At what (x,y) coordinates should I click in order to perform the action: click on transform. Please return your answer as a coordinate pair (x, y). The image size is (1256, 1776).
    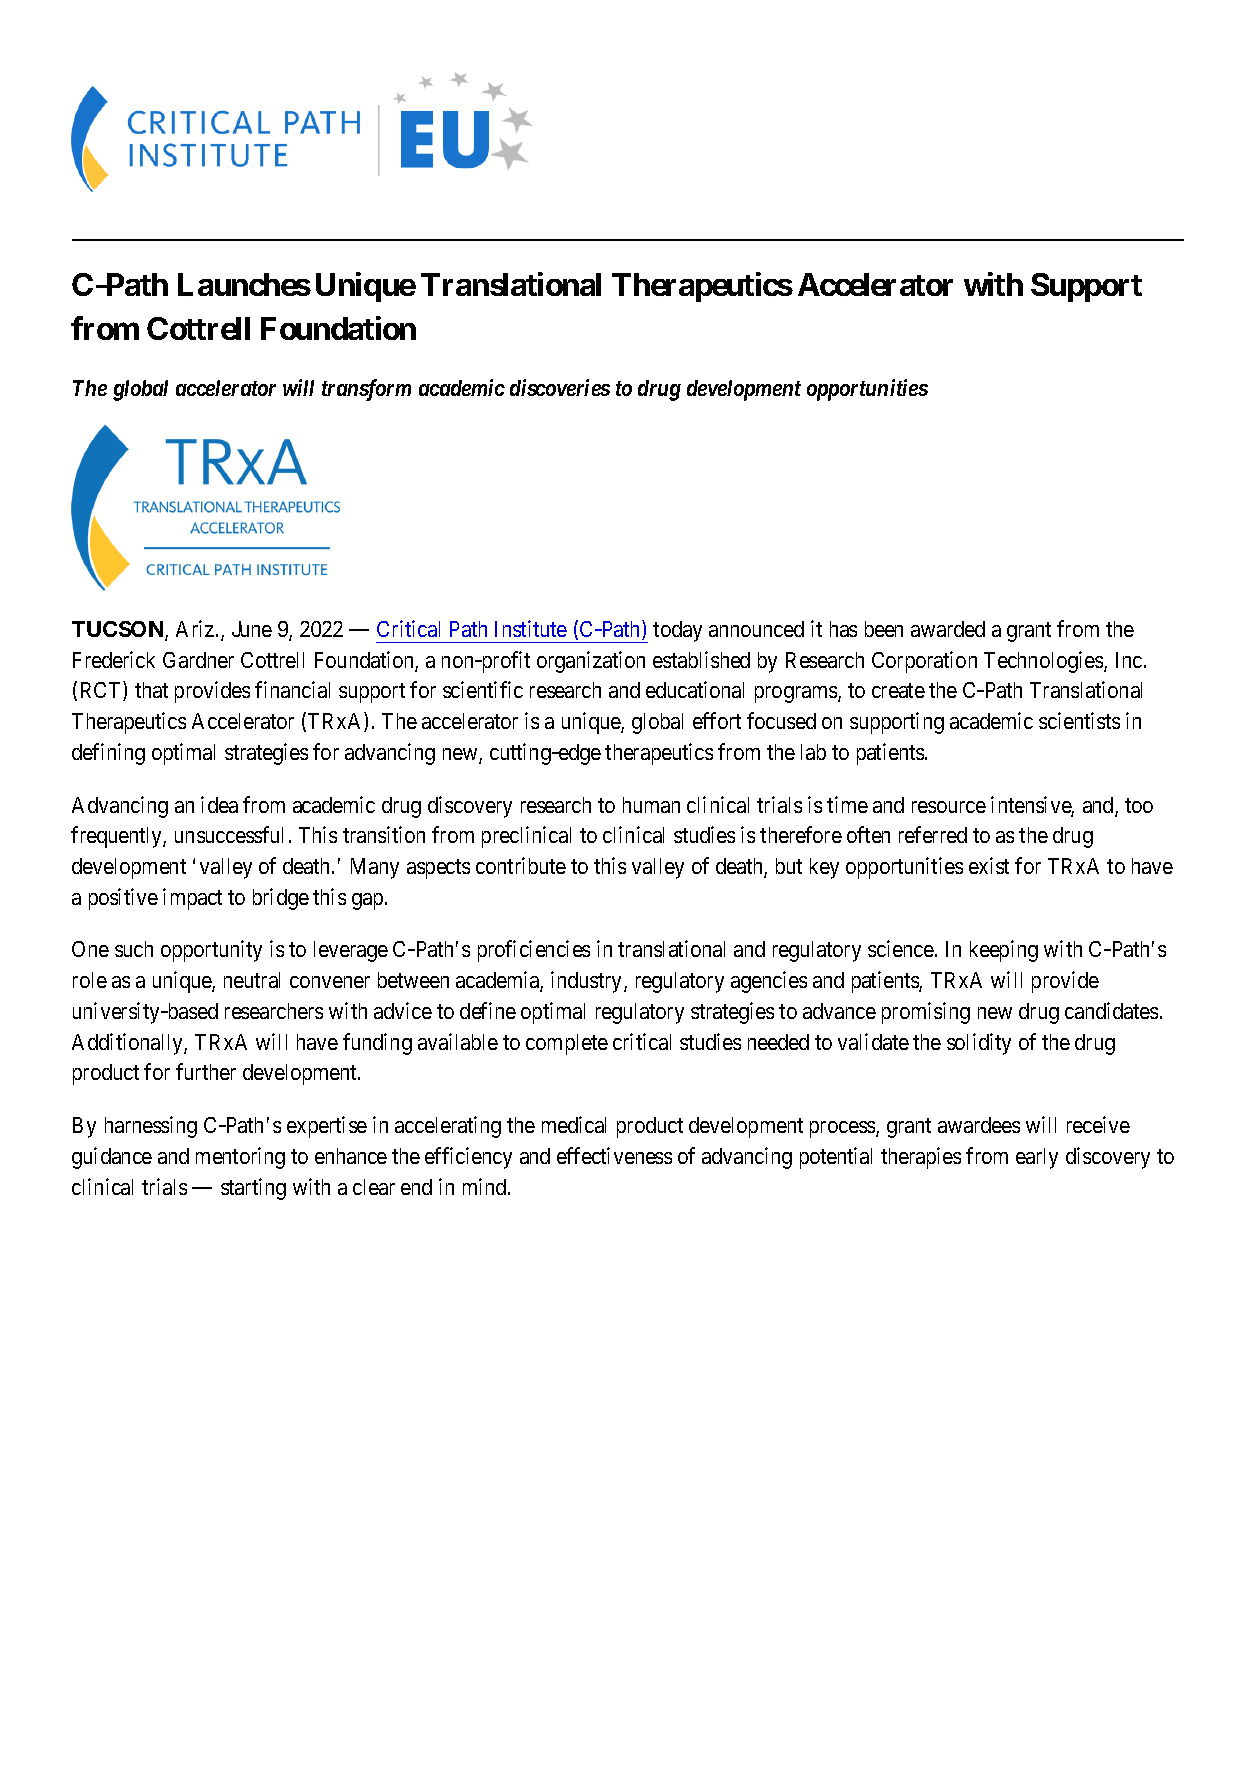
    Looking at the image, I should click on (366, 390).
